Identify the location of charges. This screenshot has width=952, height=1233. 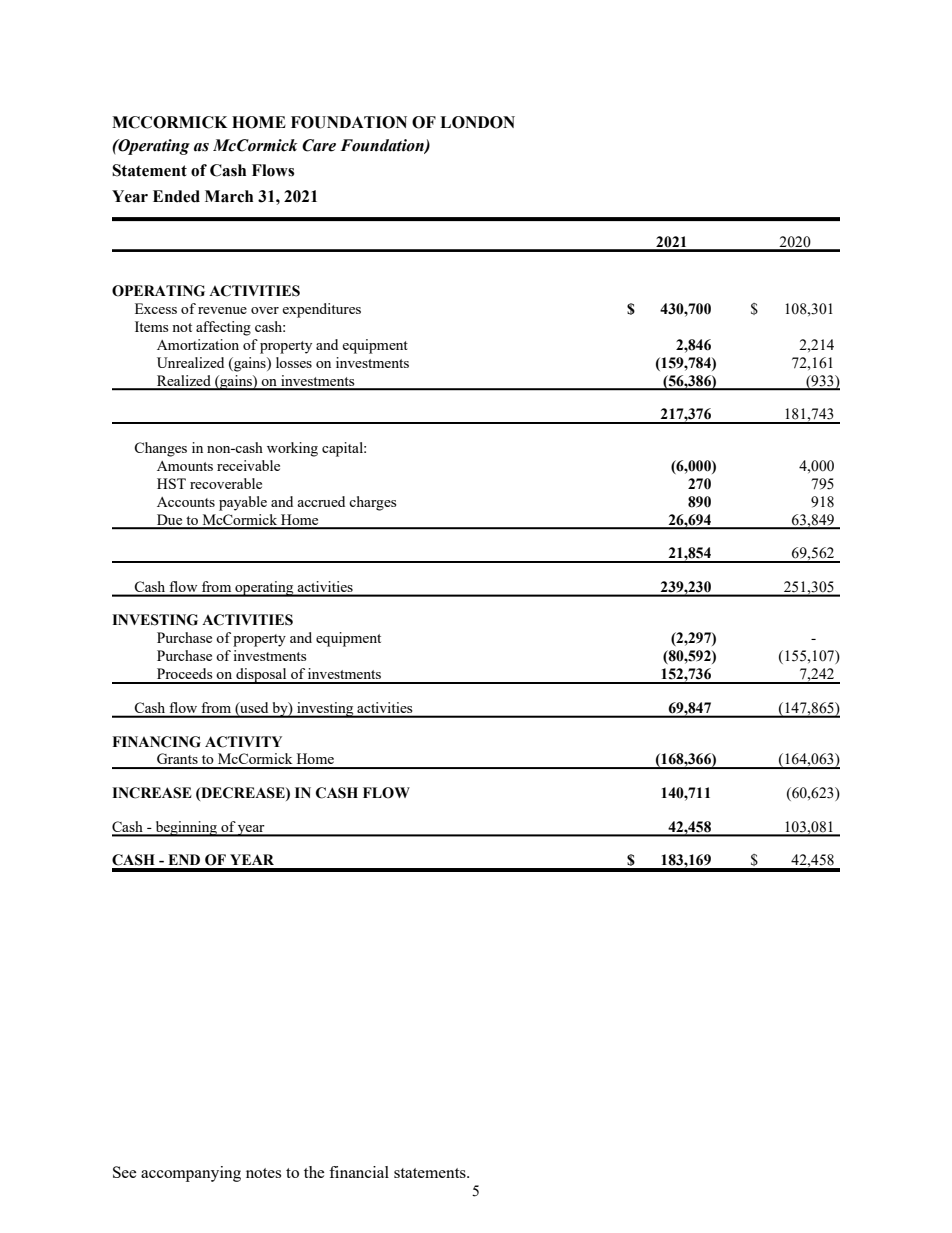
(372, 503).
